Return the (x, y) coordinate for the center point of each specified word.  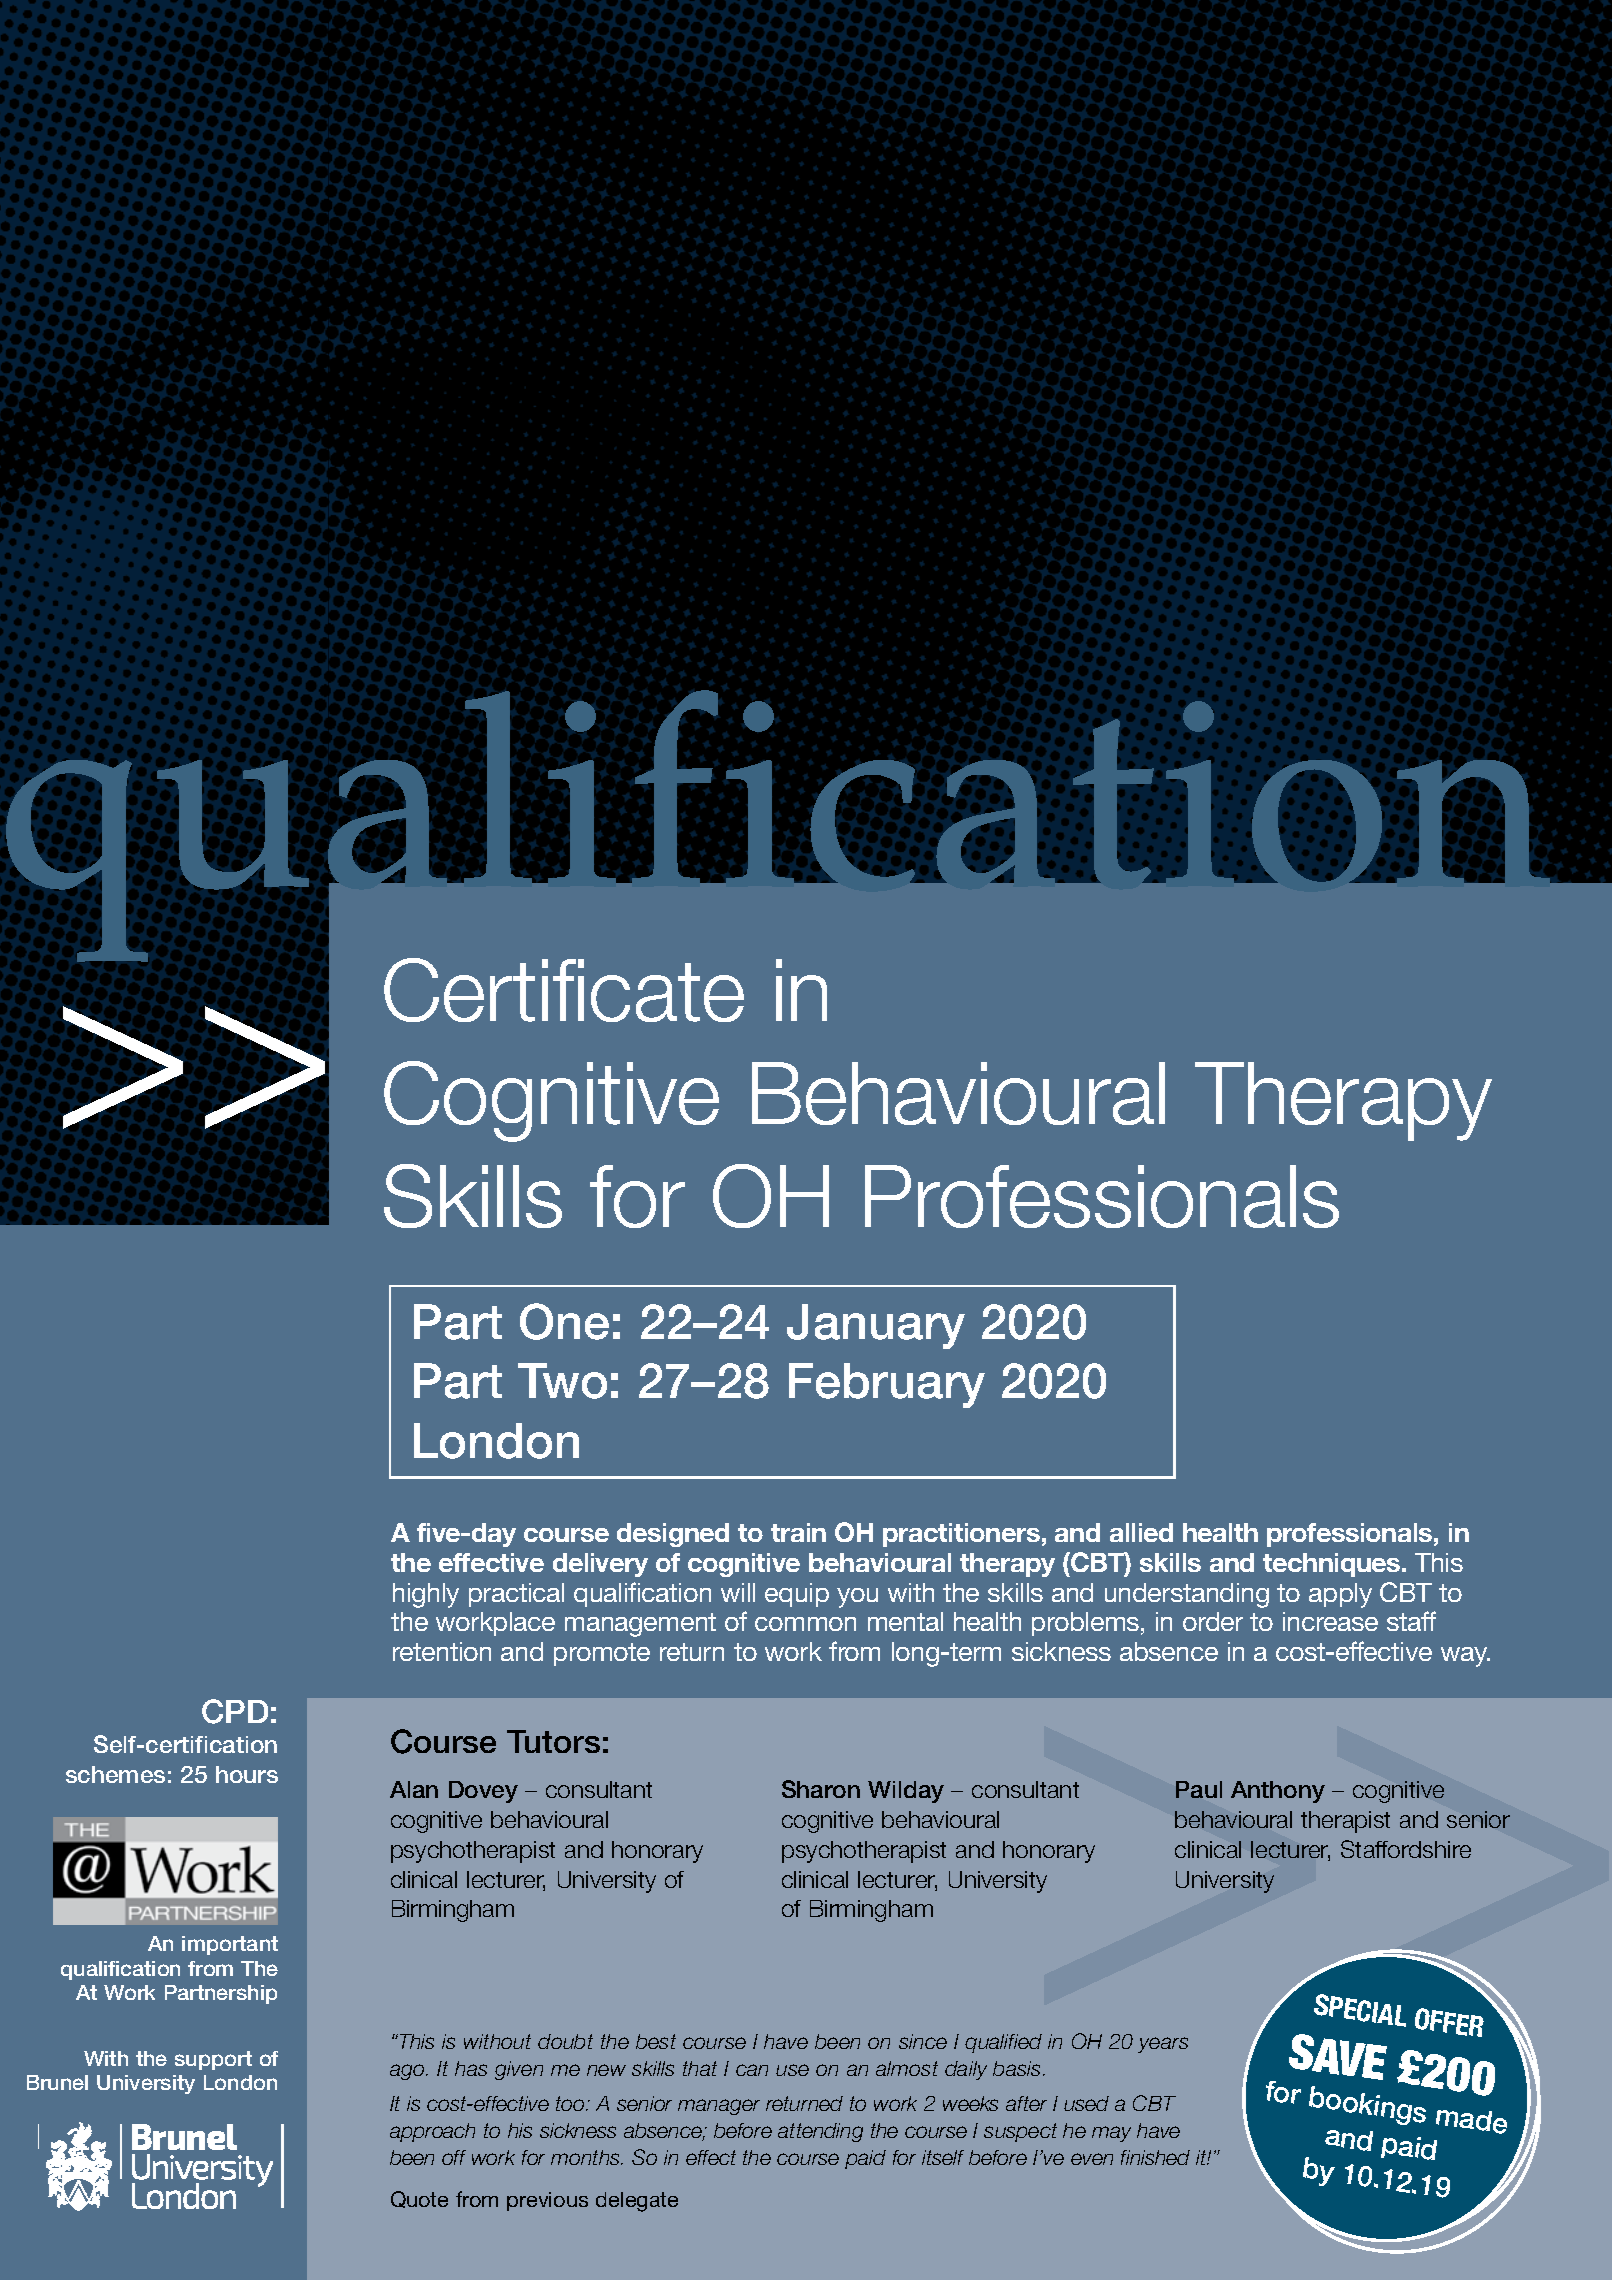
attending (820, 2132)
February (887, 1385)
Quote (419, 2199)
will (738, 1592)
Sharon (821, 1789)
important (230, 1945)
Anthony (1278, 1792)
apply (1340, 1595)
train (798, 1532)
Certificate (564, 990)
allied (1141, 1532)
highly (426, 1595)
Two (562, 1381)
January (876, 1326)
